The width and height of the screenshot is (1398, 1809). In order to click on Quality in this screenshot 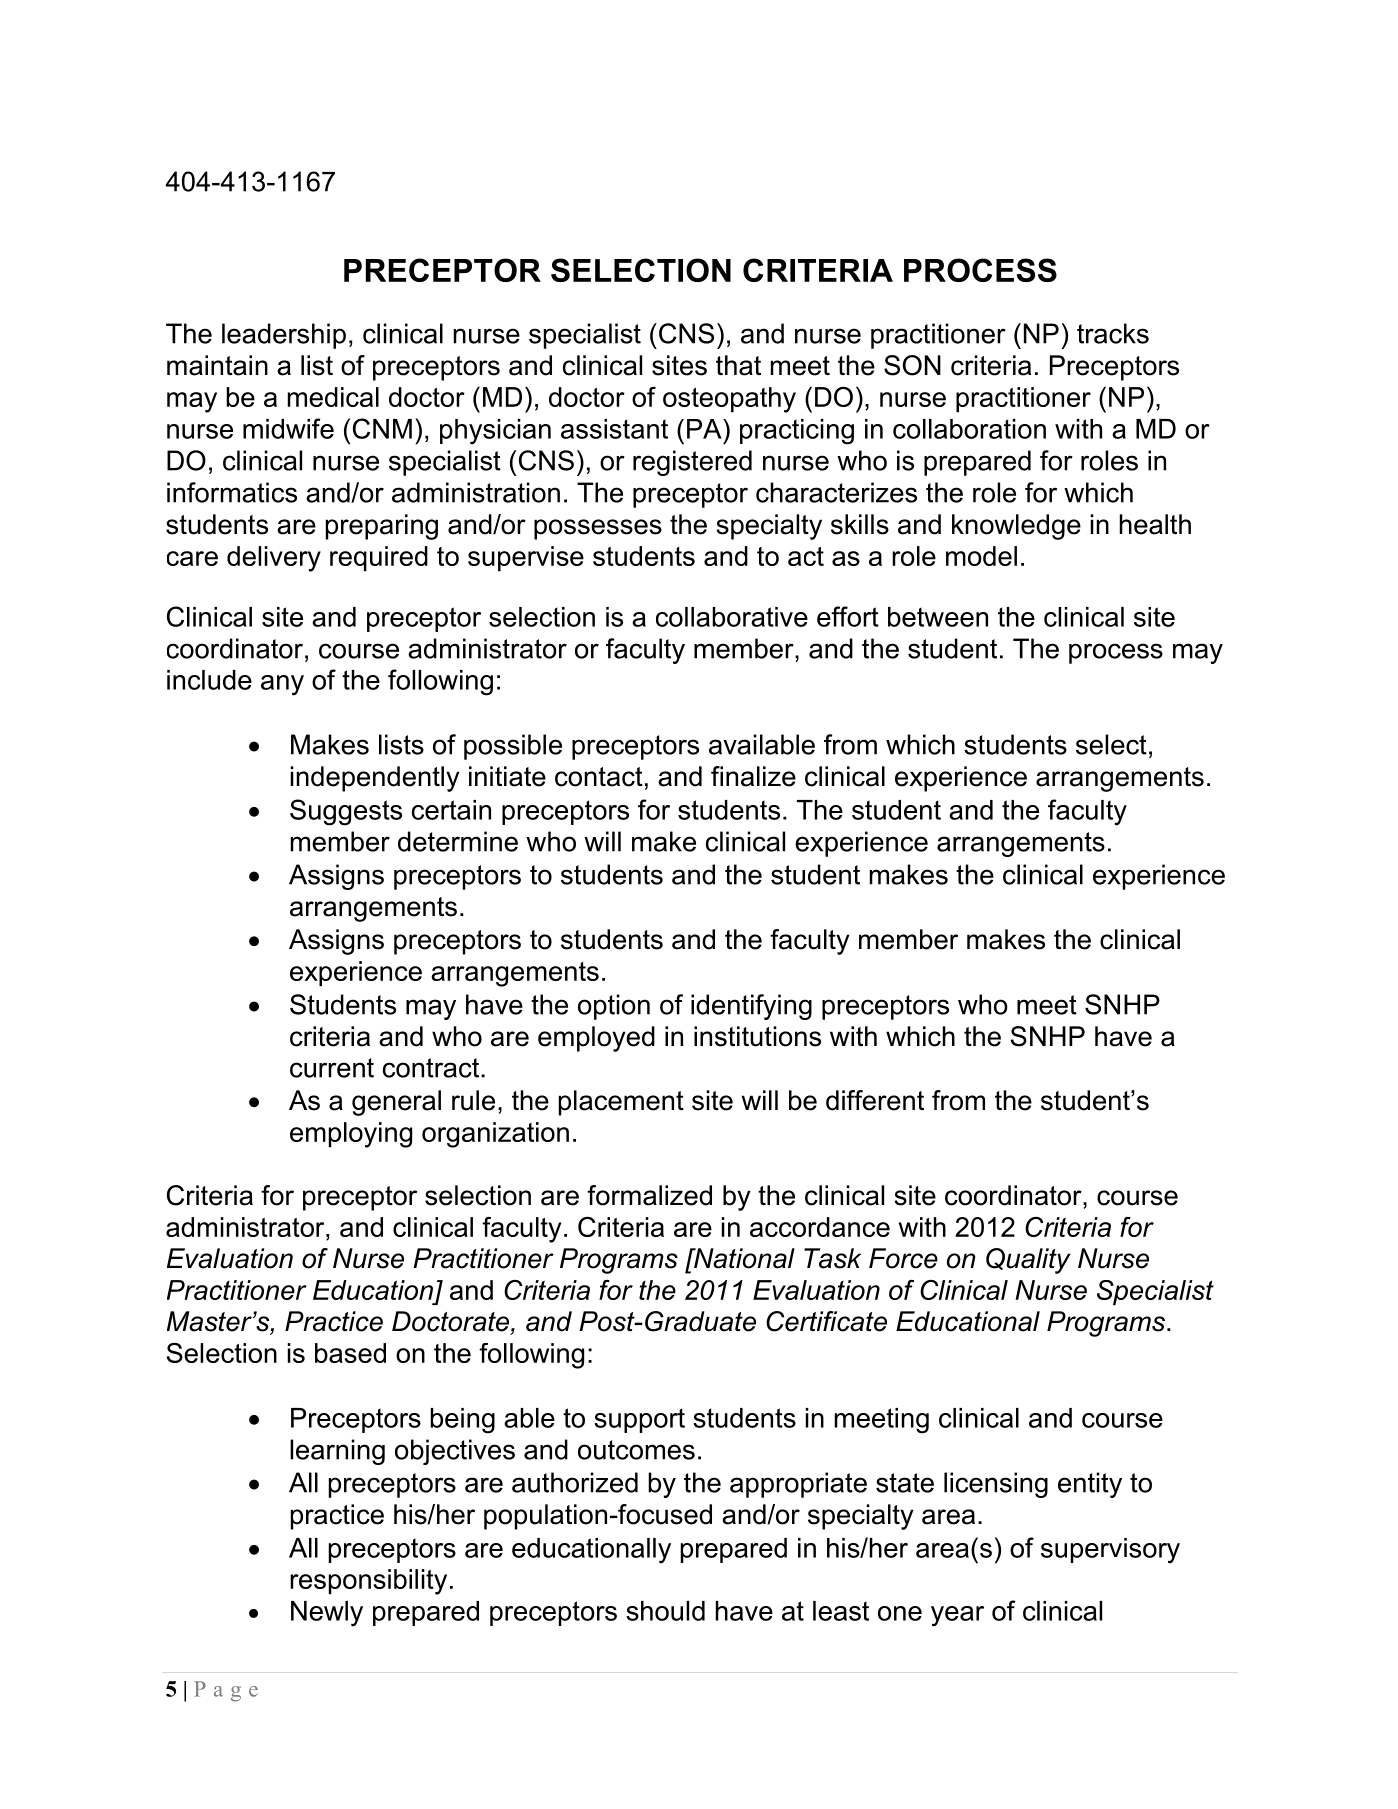, I will do `click(1028, 1261)`.
